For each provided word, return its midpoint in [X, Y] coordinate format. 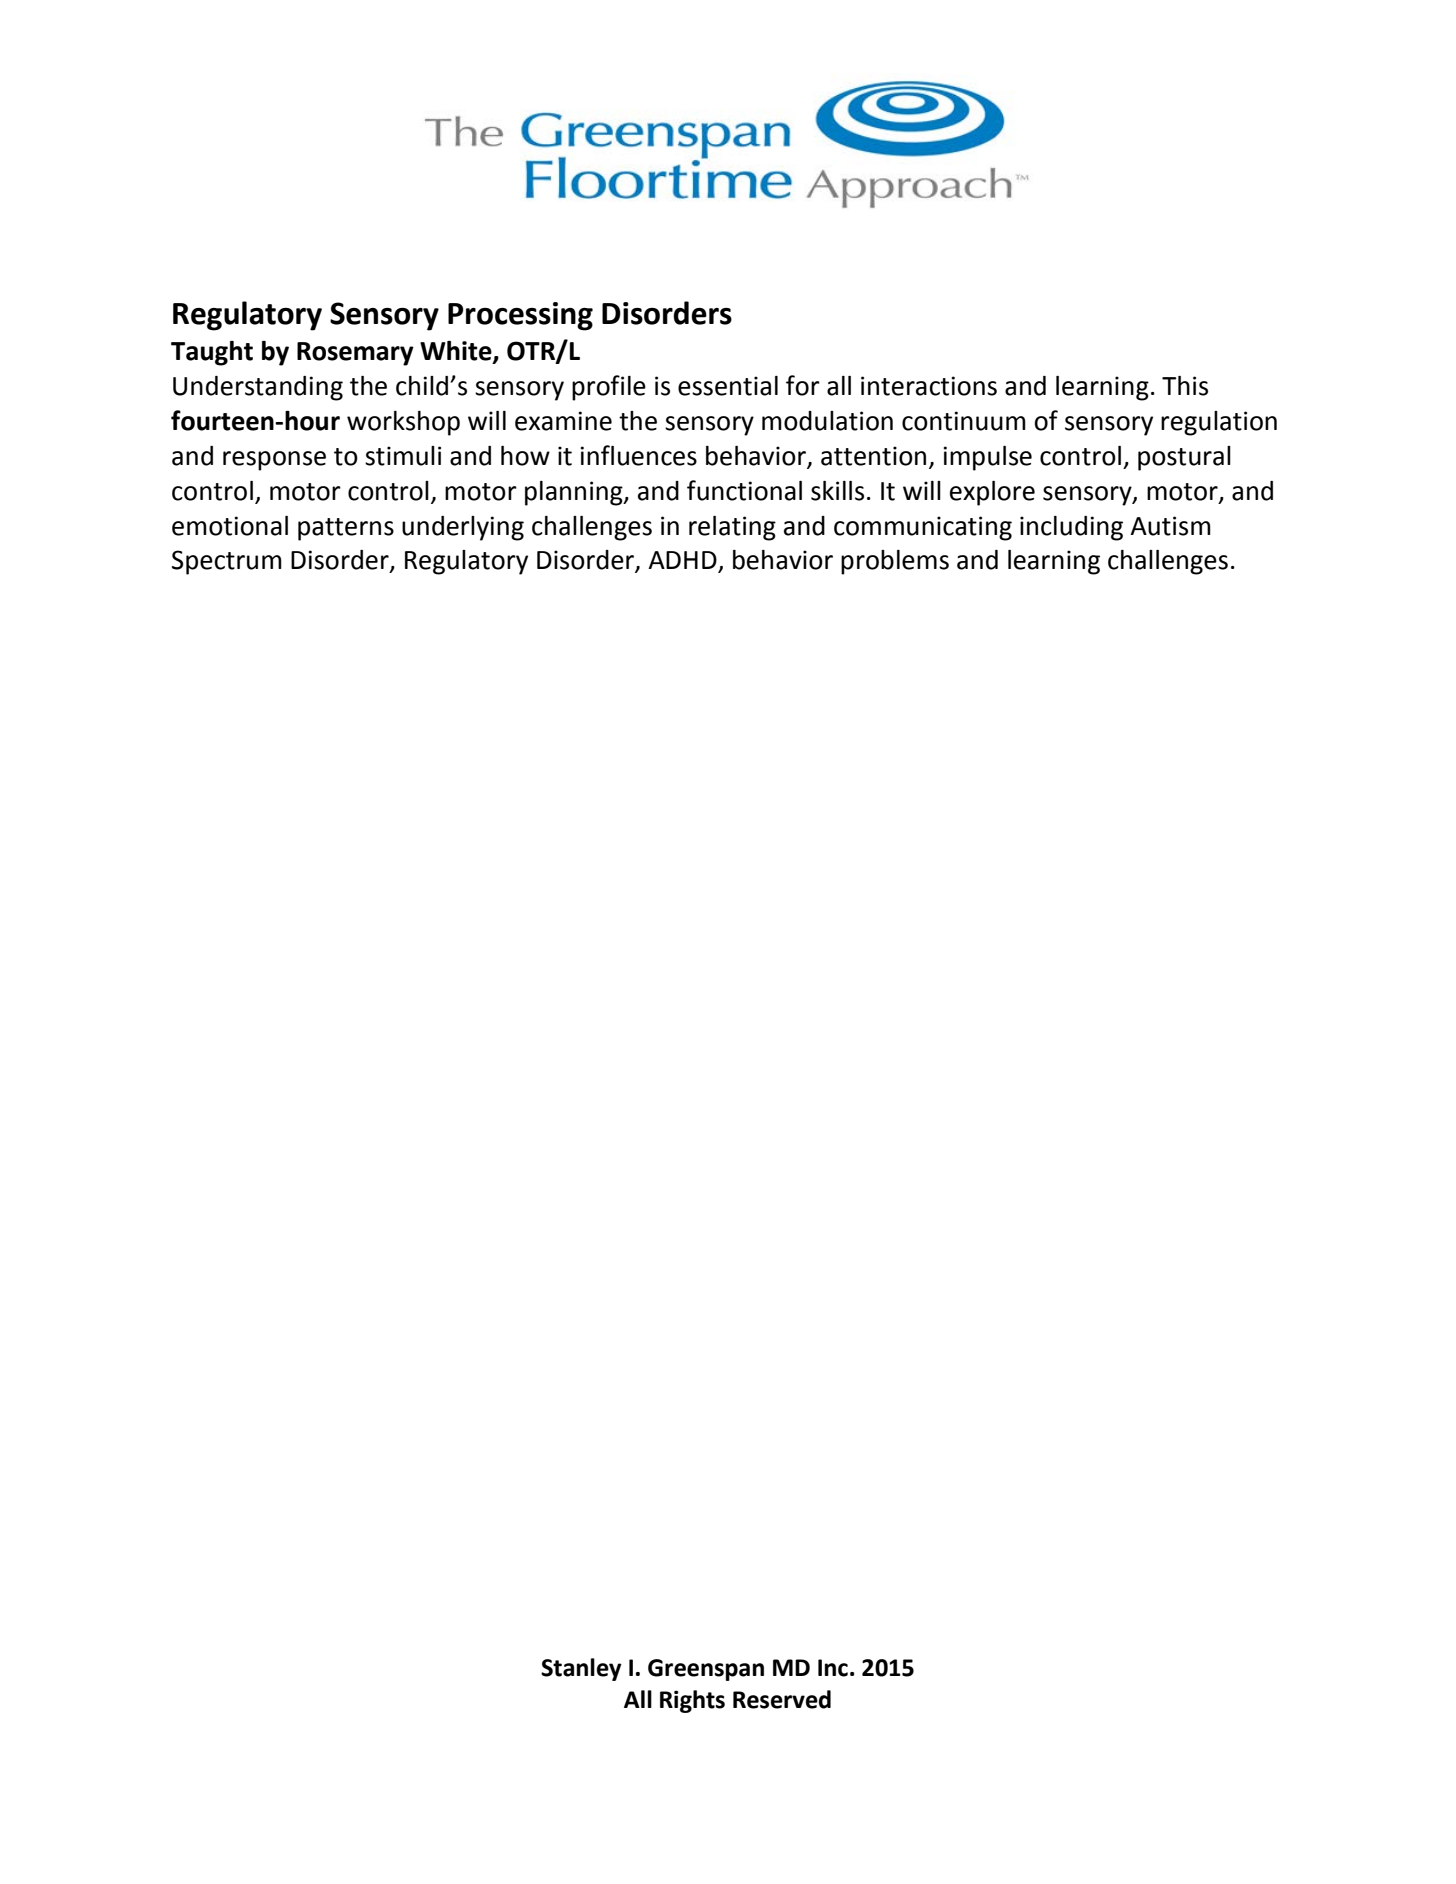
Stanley [581, 1669]
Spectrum [227, 562]
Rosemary [355, 354]
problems [895, 562]
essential [728, 386]
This [1185, 386]
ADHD [683, 561]
